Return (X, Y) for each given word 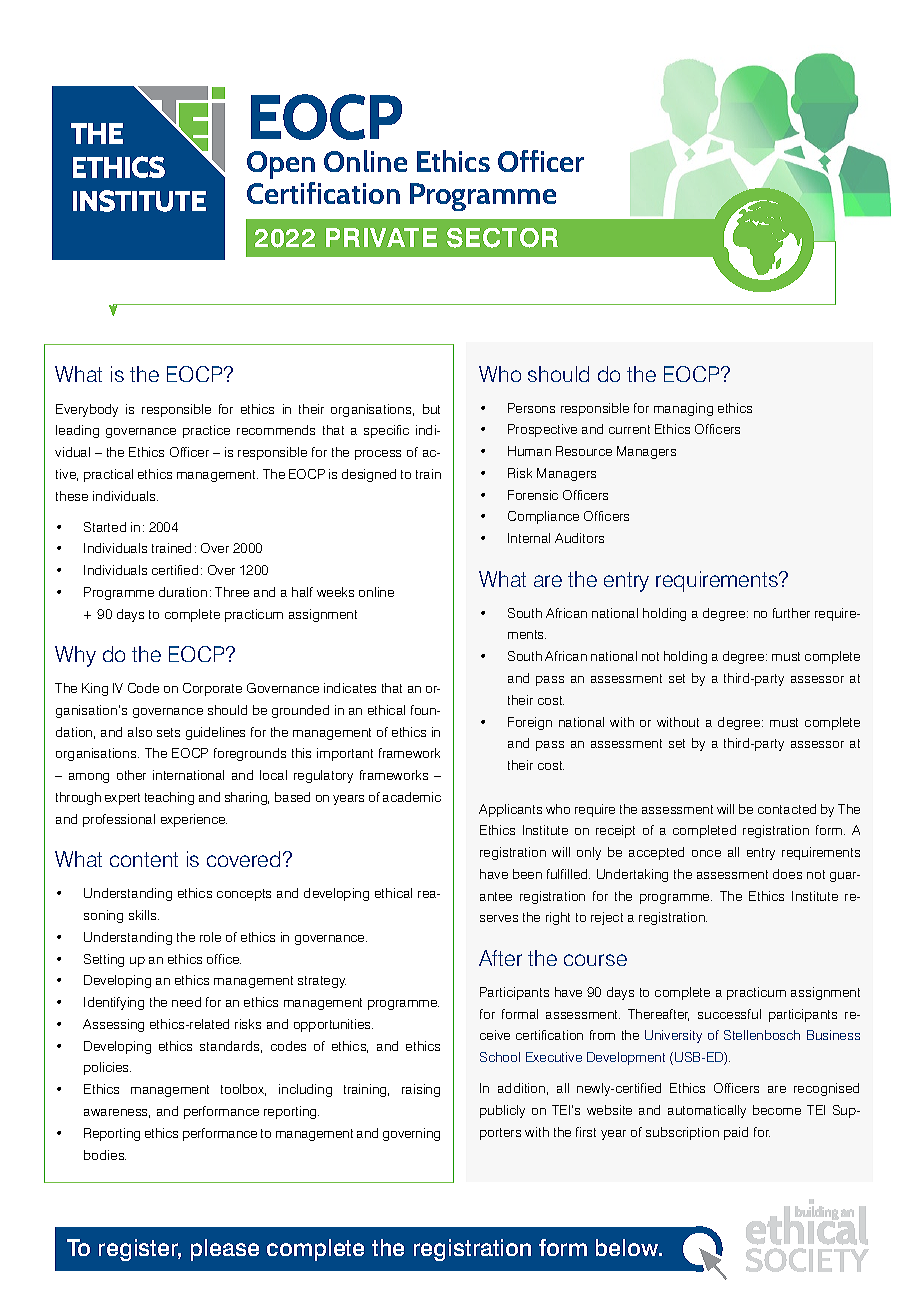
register (140, 1250)
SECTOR (502, 238)
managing (683, 409)
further (791, 613)
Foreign (530, 723)
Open (281, 165)
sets (168, 732)
